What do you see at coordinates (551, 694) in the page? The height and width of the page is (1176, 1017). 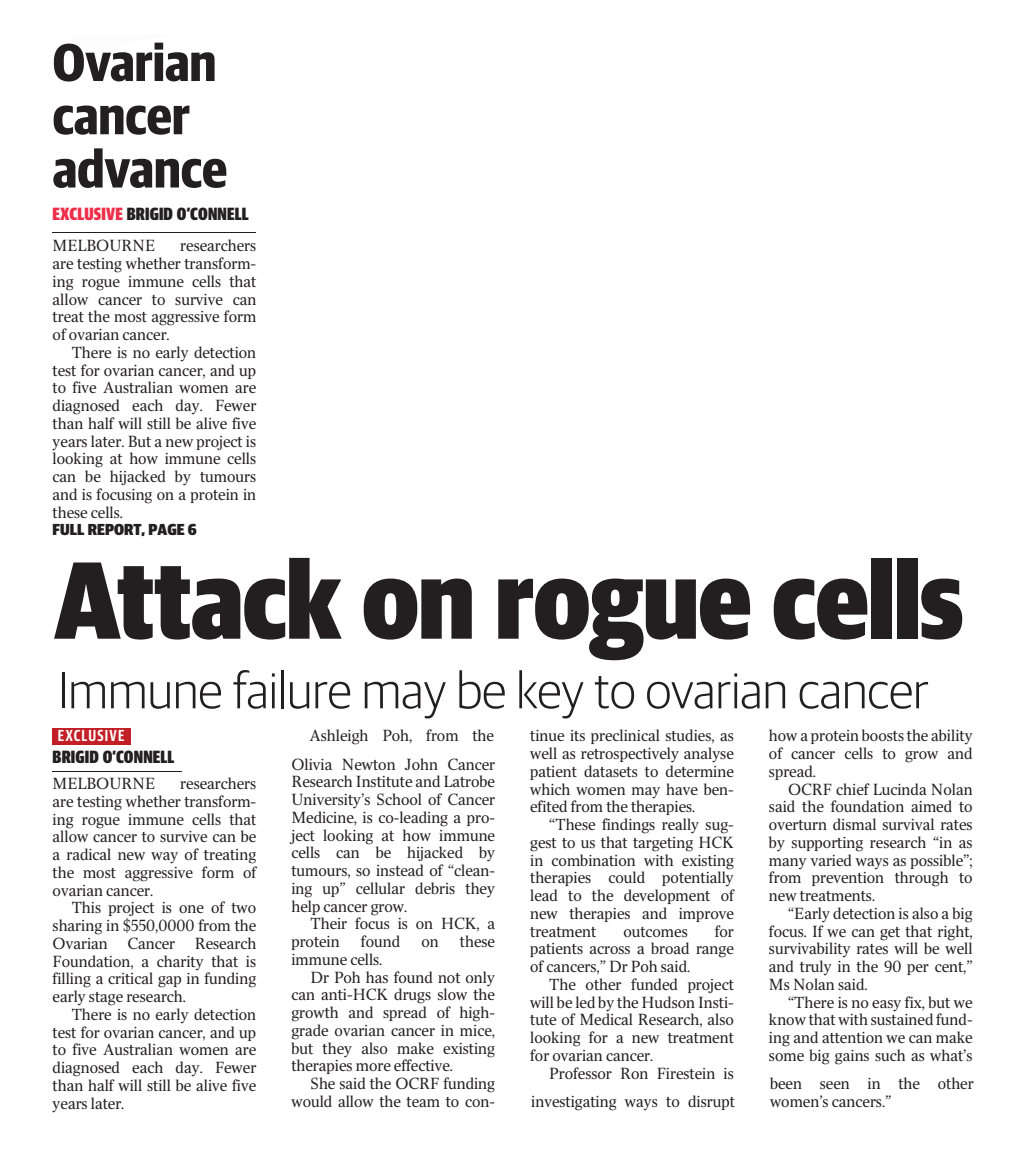 I see `key` at bounding box center [551, 694].
